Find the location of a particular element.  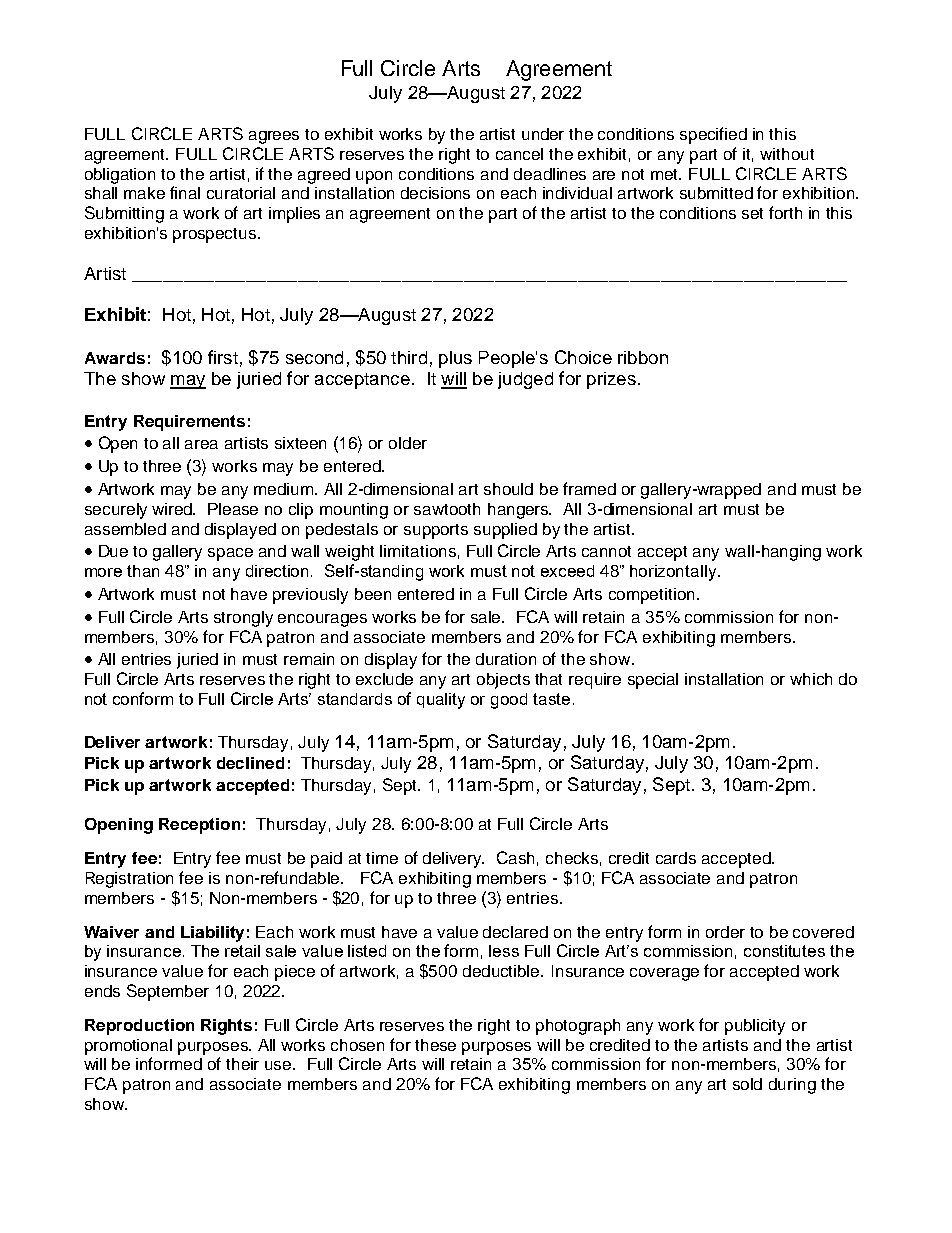

duration is located at coordinates (506, 659).
